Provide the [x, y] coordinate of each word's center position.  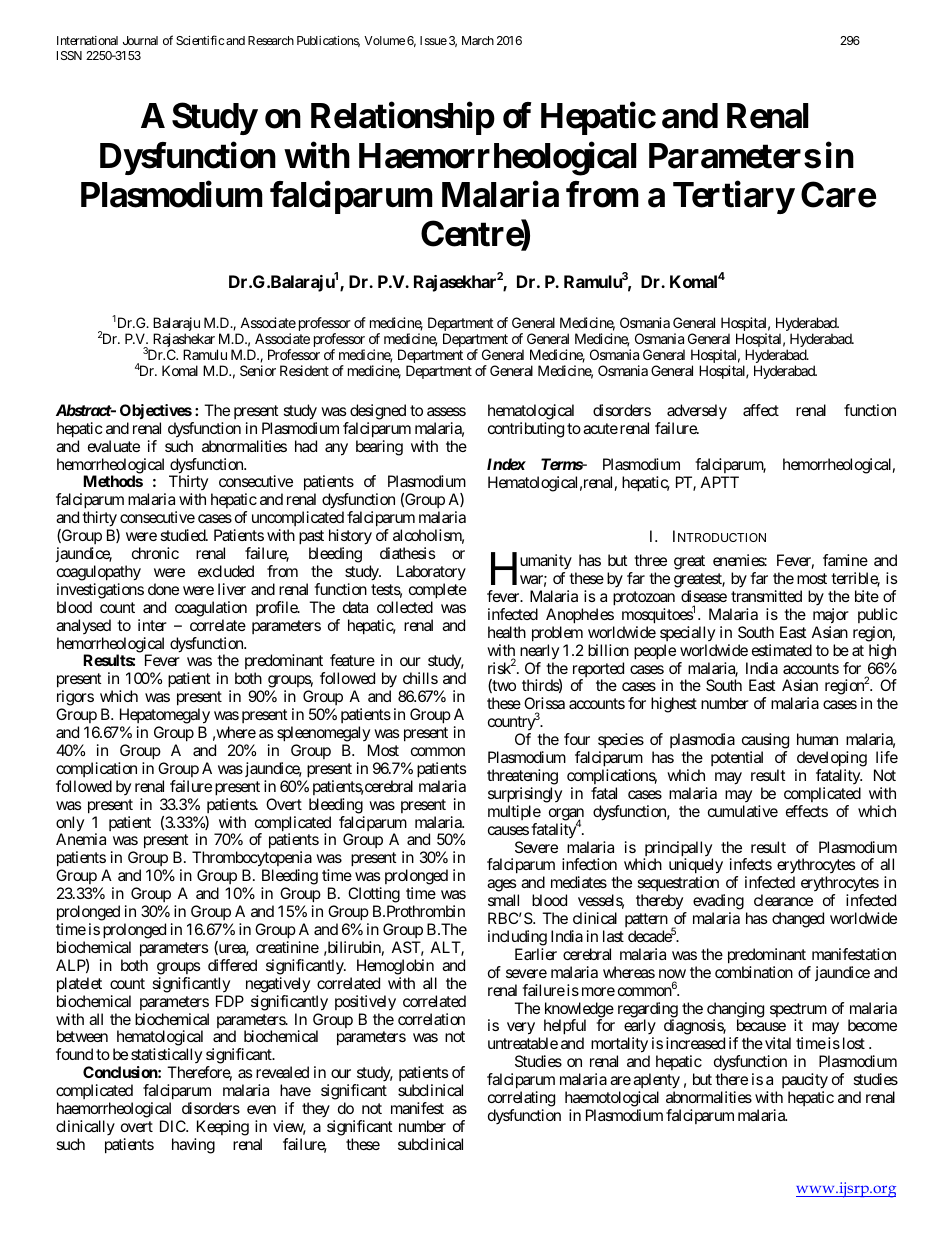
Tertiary [733, 198]
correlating [521, 1100]
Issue [433, 40]
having [193, 1146]
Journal [140, 40]
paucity [805, 1082]
